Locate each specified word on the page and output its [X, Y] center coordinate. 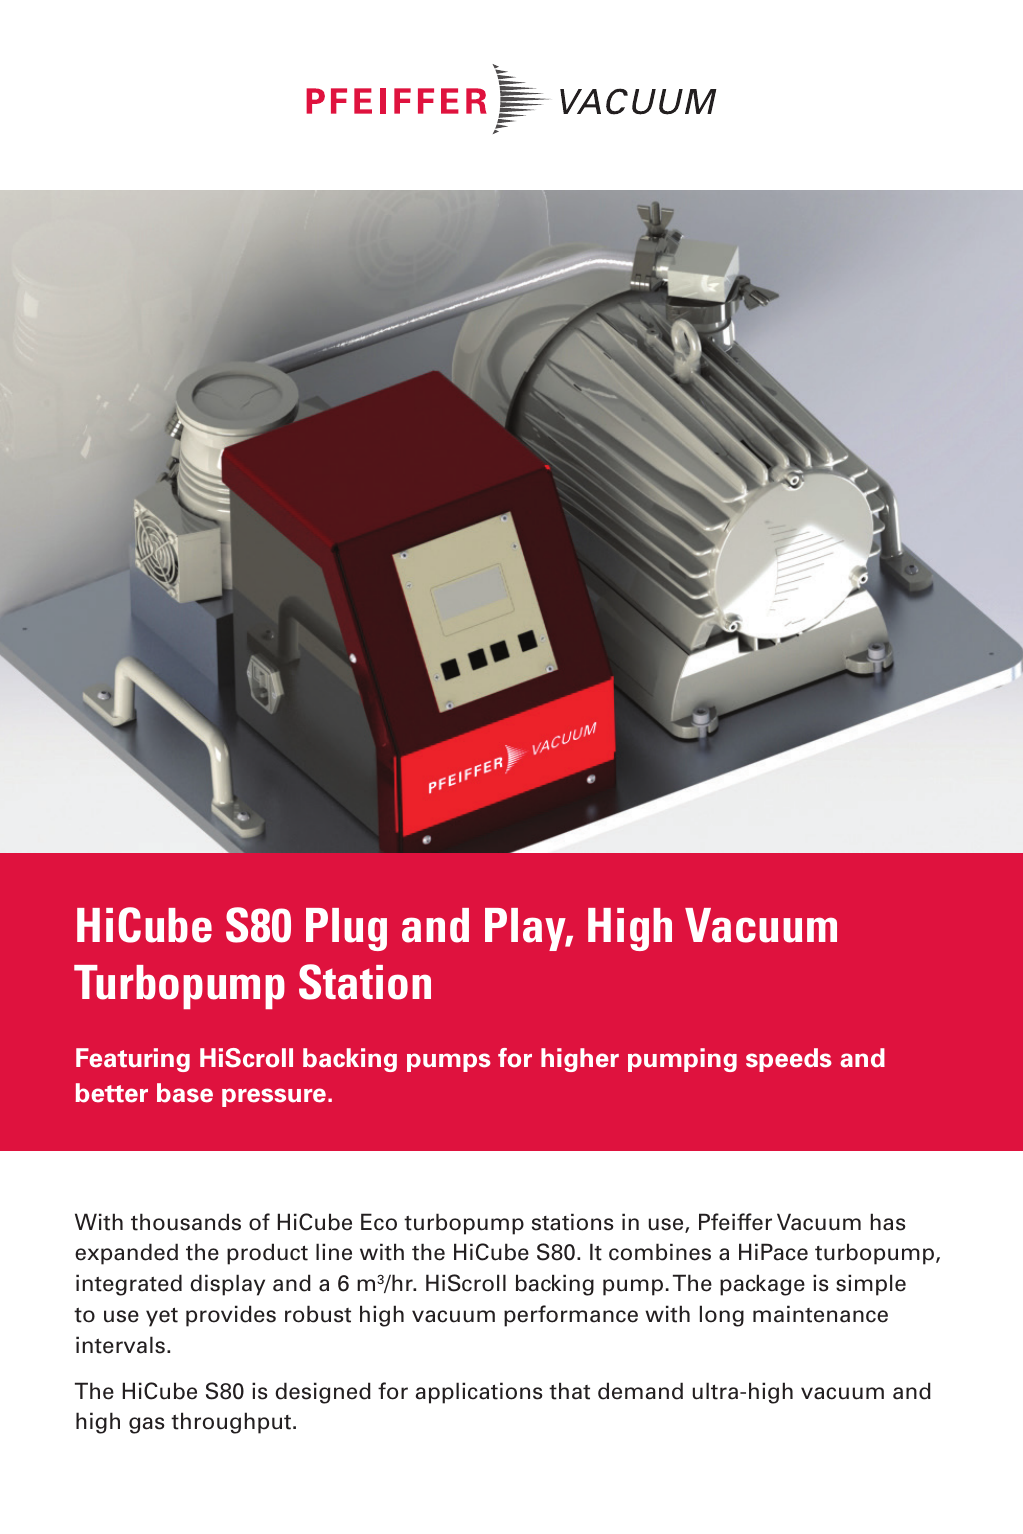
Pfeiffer [735, 1222]
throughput [231, 1423]
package [762, 1285]
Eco [379, 1222]
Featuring [133, 1060]
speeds [789, 1060]
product [267, 1254]
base [185, 1093]
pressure [274, 1097]
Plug [346, 929]
